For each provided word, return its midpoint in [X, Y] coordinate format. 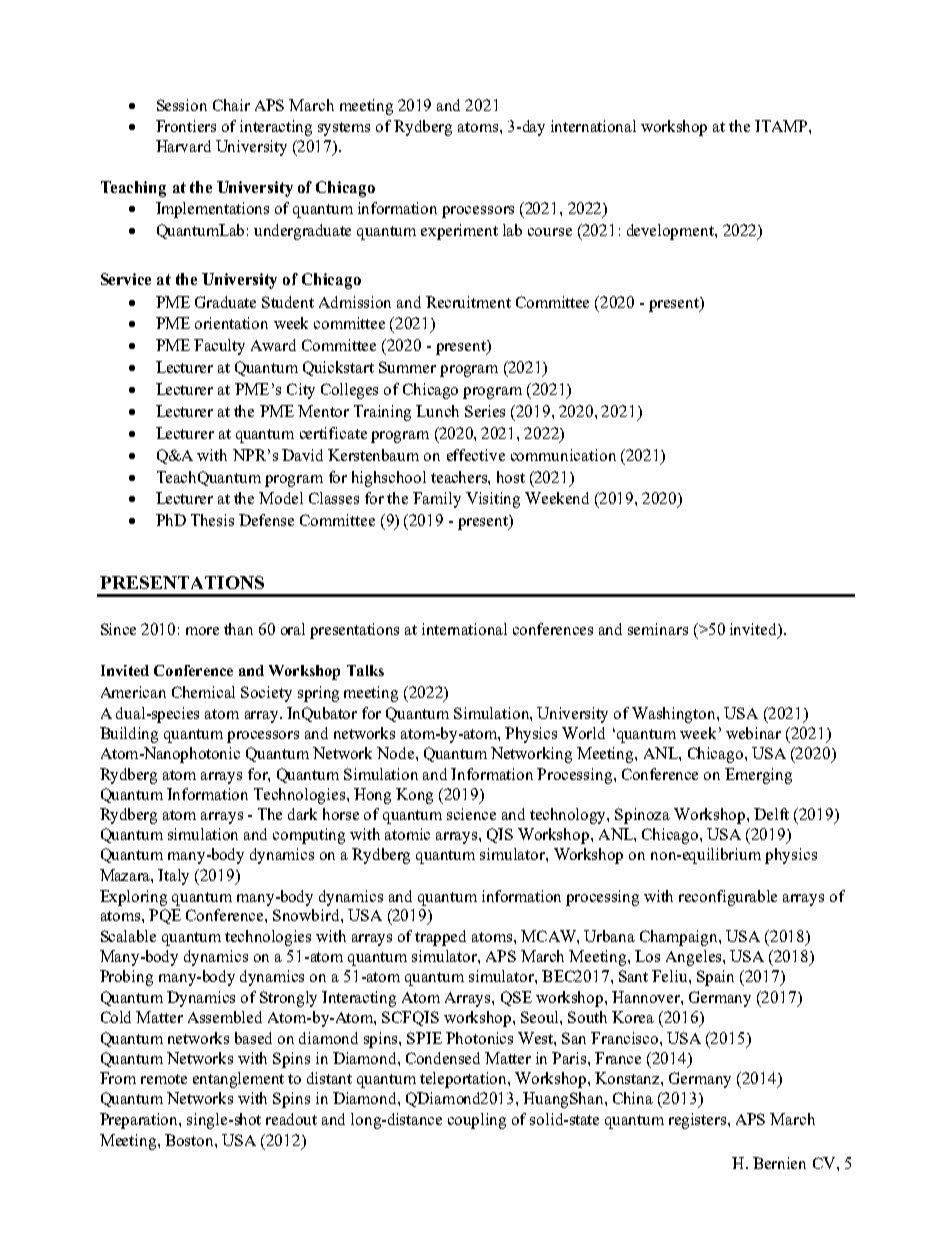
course [550, 232]
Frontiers [186, 126]
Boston [190, 1140]
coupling [477, 1121]
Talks [365, 670]
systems [344, 129]
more [202, 631]
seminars [658, 629]
